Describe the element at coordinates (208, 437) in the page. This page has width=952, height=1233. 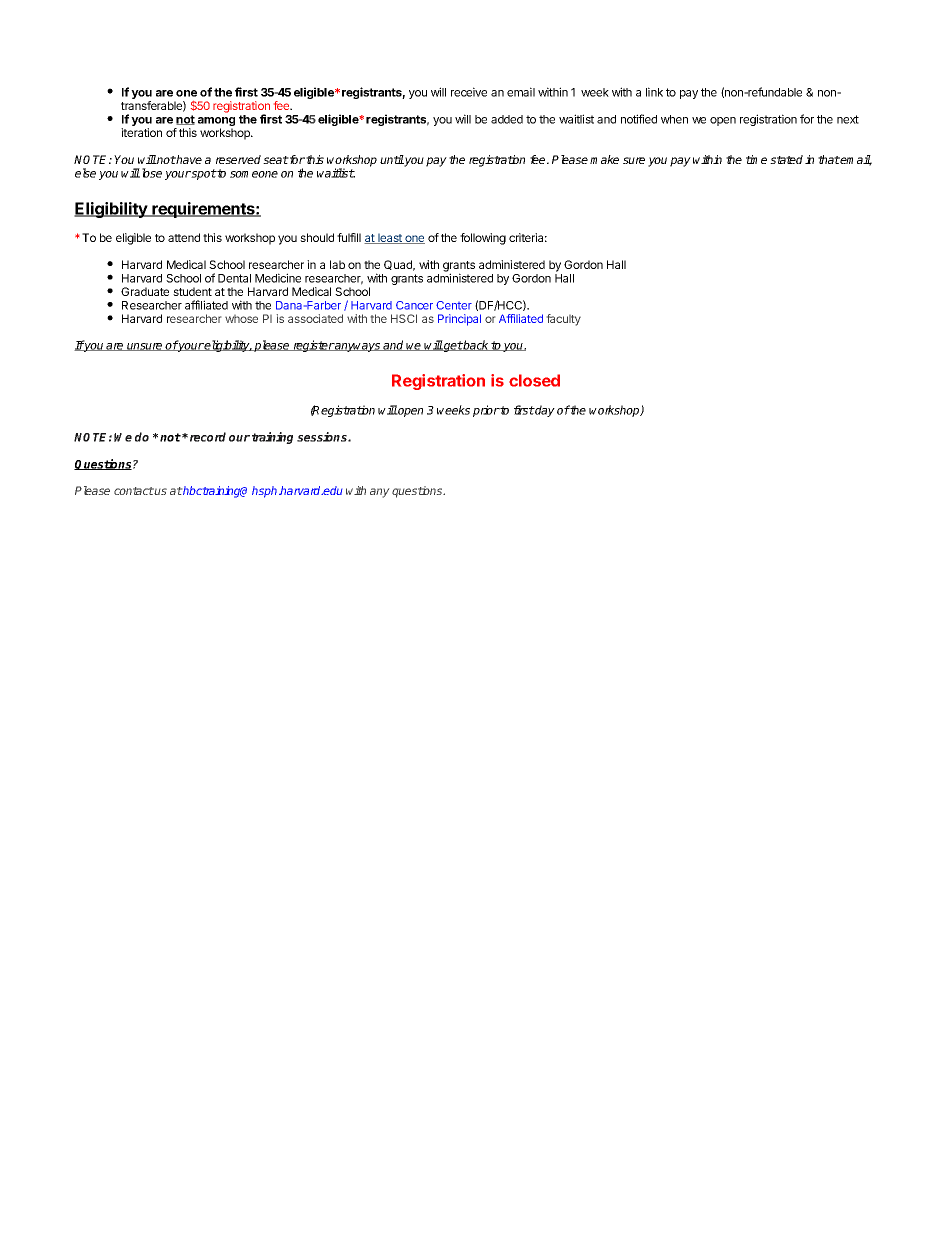
I see `record` at that location.
